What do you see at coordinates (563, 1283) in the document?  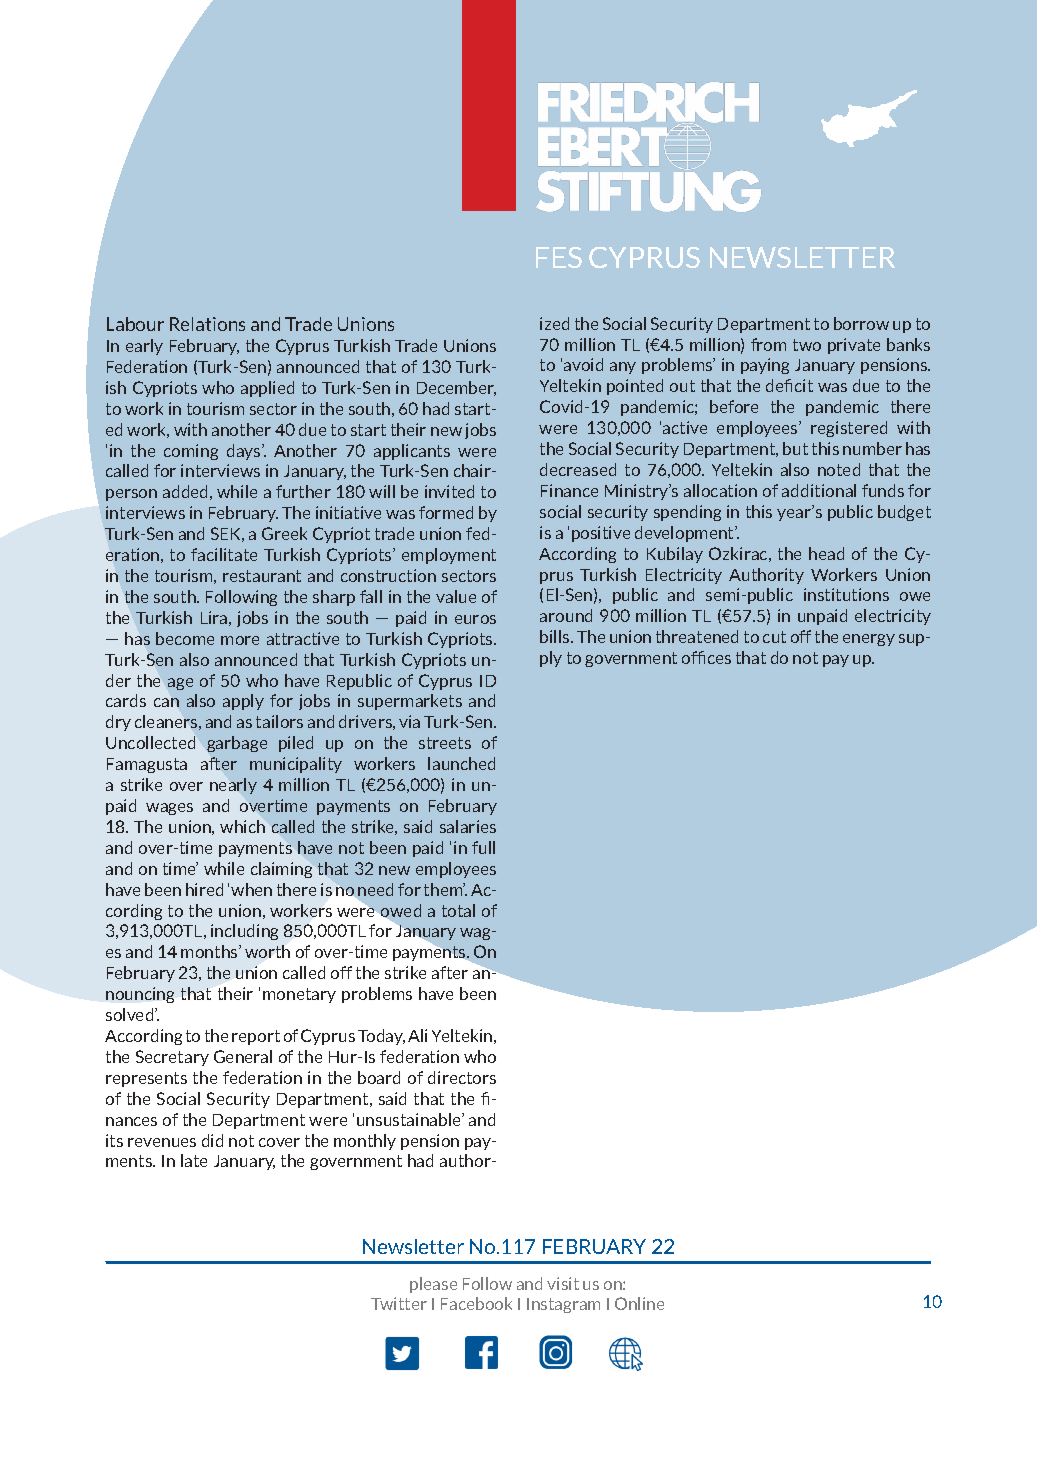 I see `visit` at bounding box center [563, 1283].
